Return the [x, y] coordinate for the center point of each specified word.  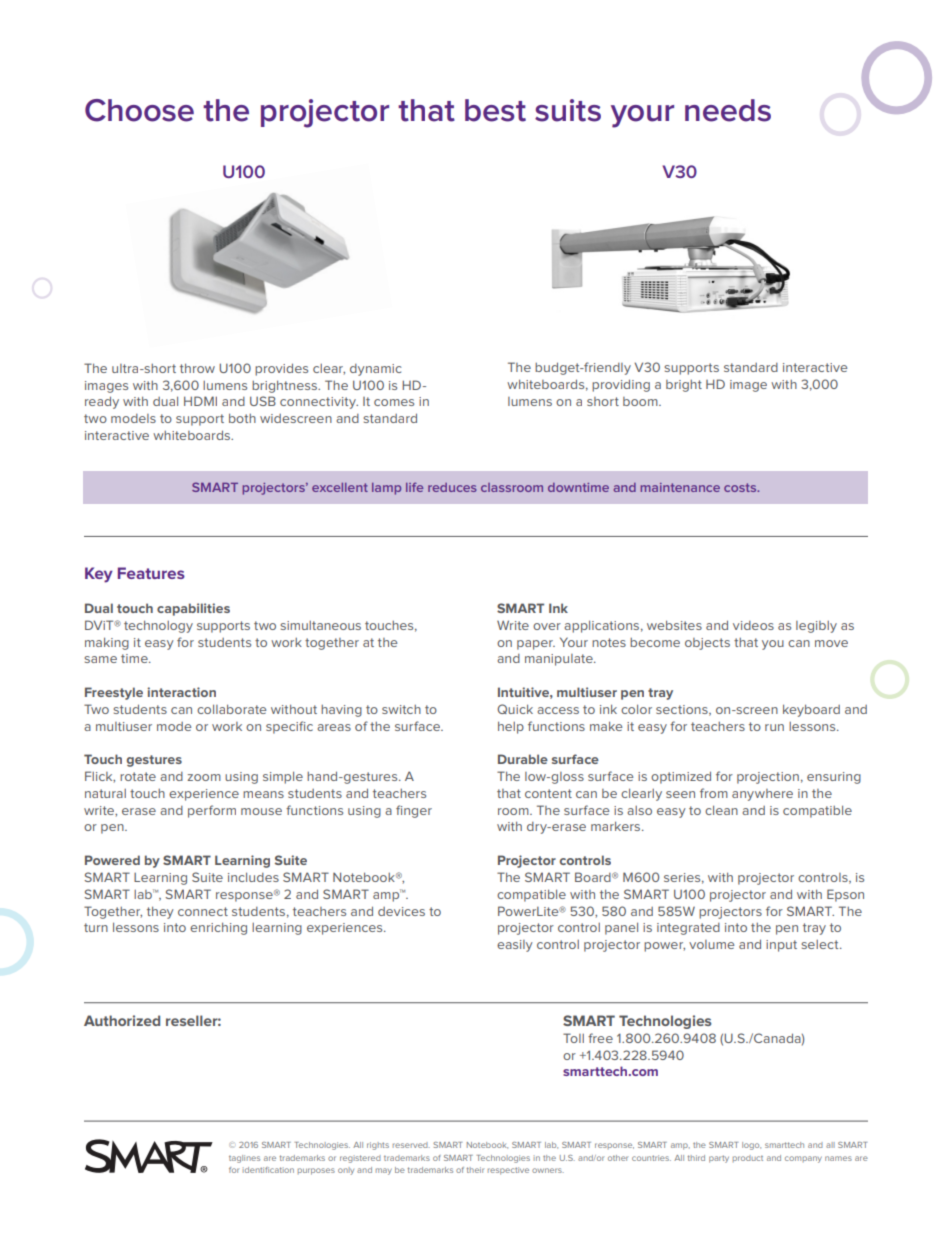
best [495, 110]
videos [753, 625]
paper [536, 645]
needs [728, 110]
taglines [244, 1159]
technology [158, 626]
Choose [139, 110]
